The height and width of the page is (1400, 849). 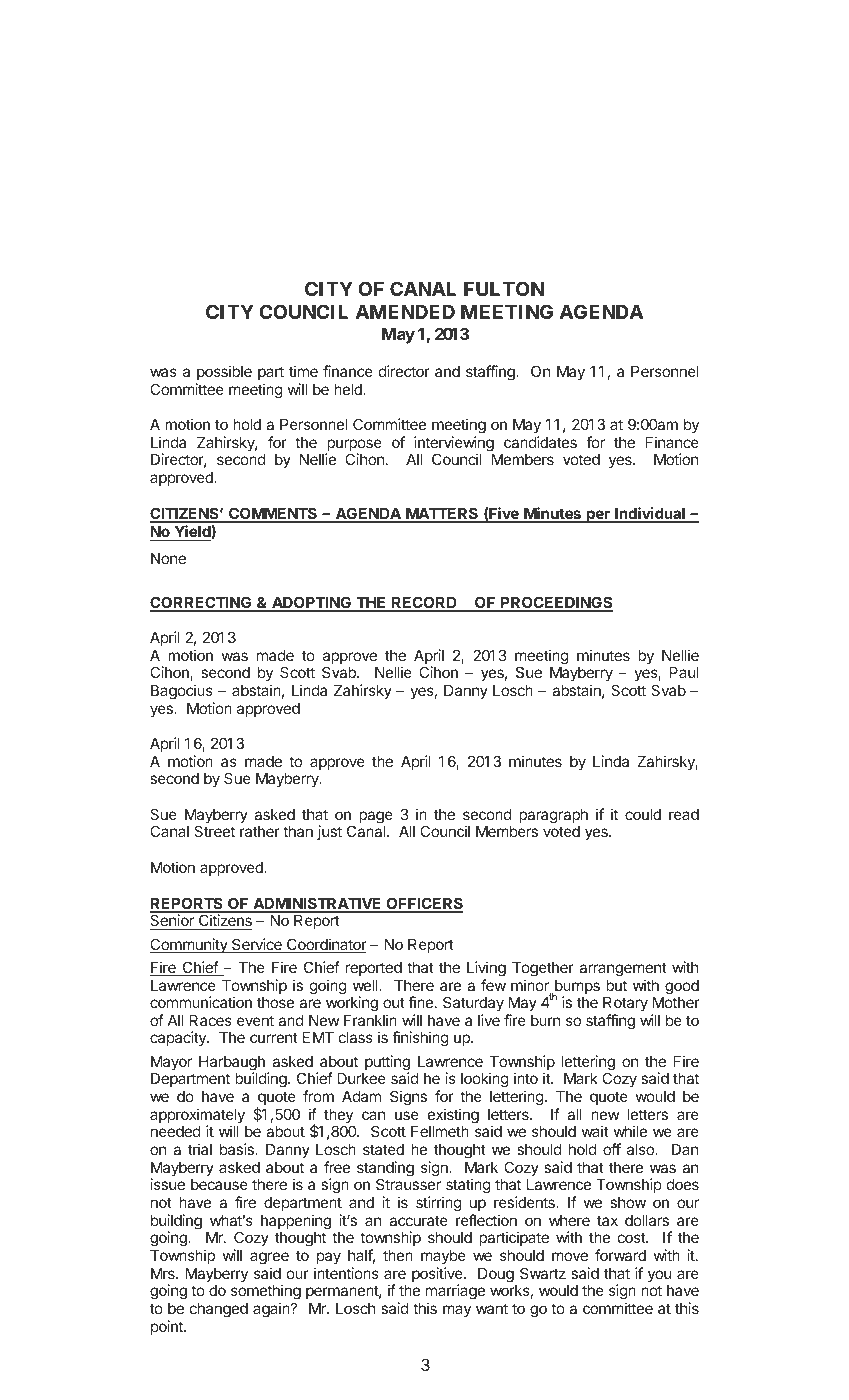 What do you see at coordinates (504, 288) in the page?
I see `FULTON` at bounding box center [504, 288].
